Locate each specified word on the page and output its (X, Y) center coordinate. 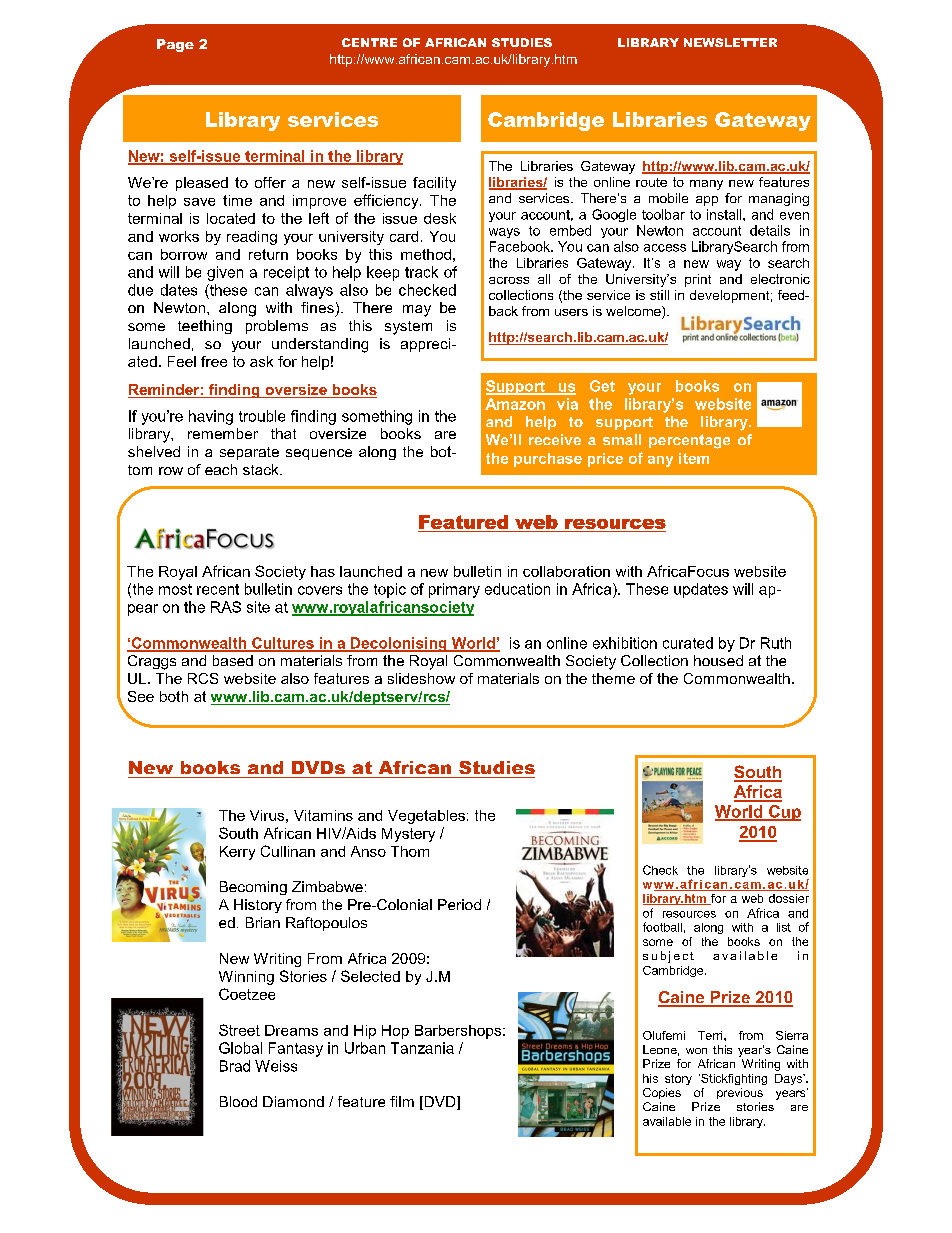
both (174, 696)
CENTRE (369, 42)
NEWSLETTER (730, 42)
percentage (689, 441)
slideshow (421, 678)
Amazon (515, 404)
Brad (235, 1066)
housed (718, 660)
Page (175, 45)
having (211, 417)
